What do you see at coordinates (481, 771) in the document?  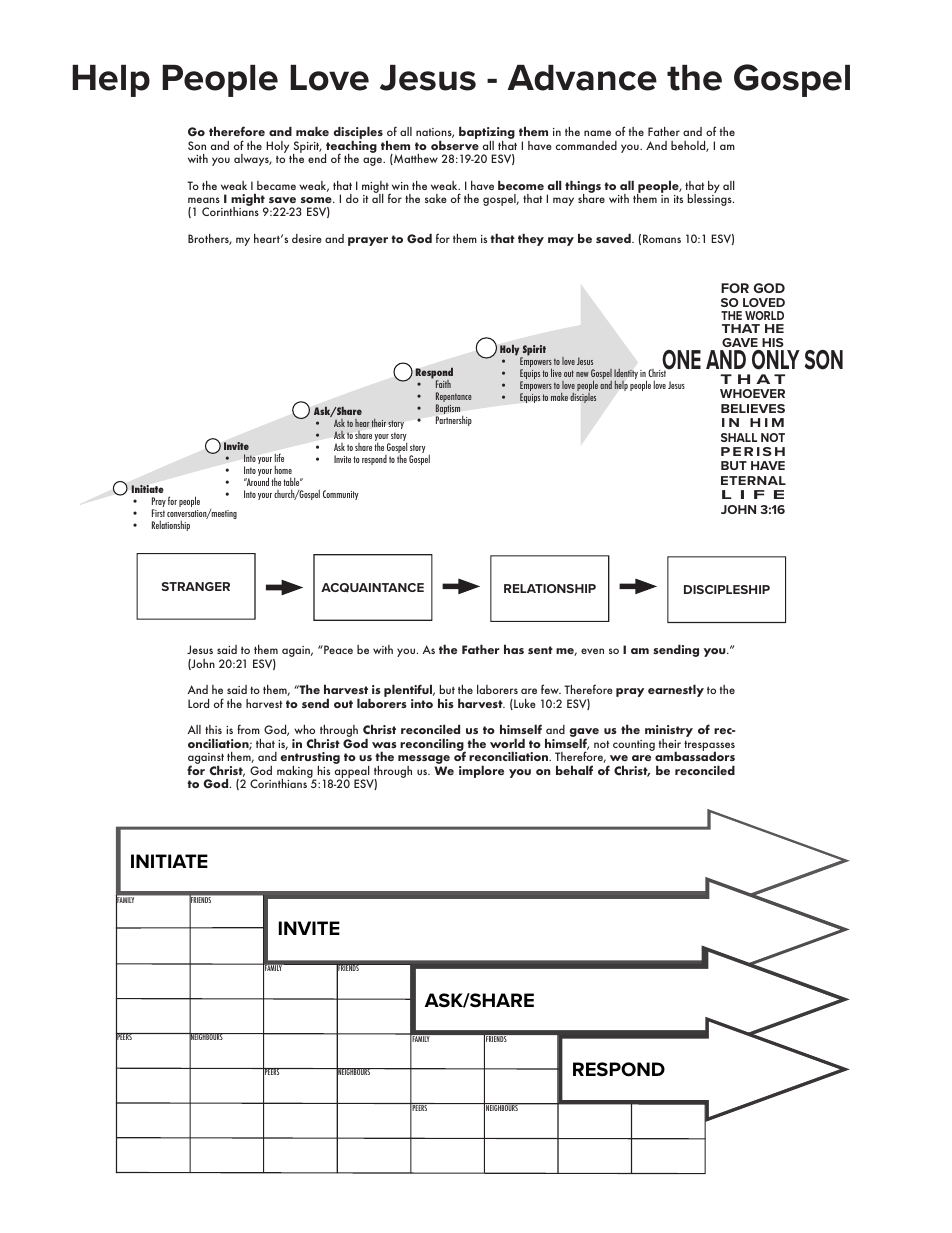 I see `implore` at bounding box center [481, 771].
